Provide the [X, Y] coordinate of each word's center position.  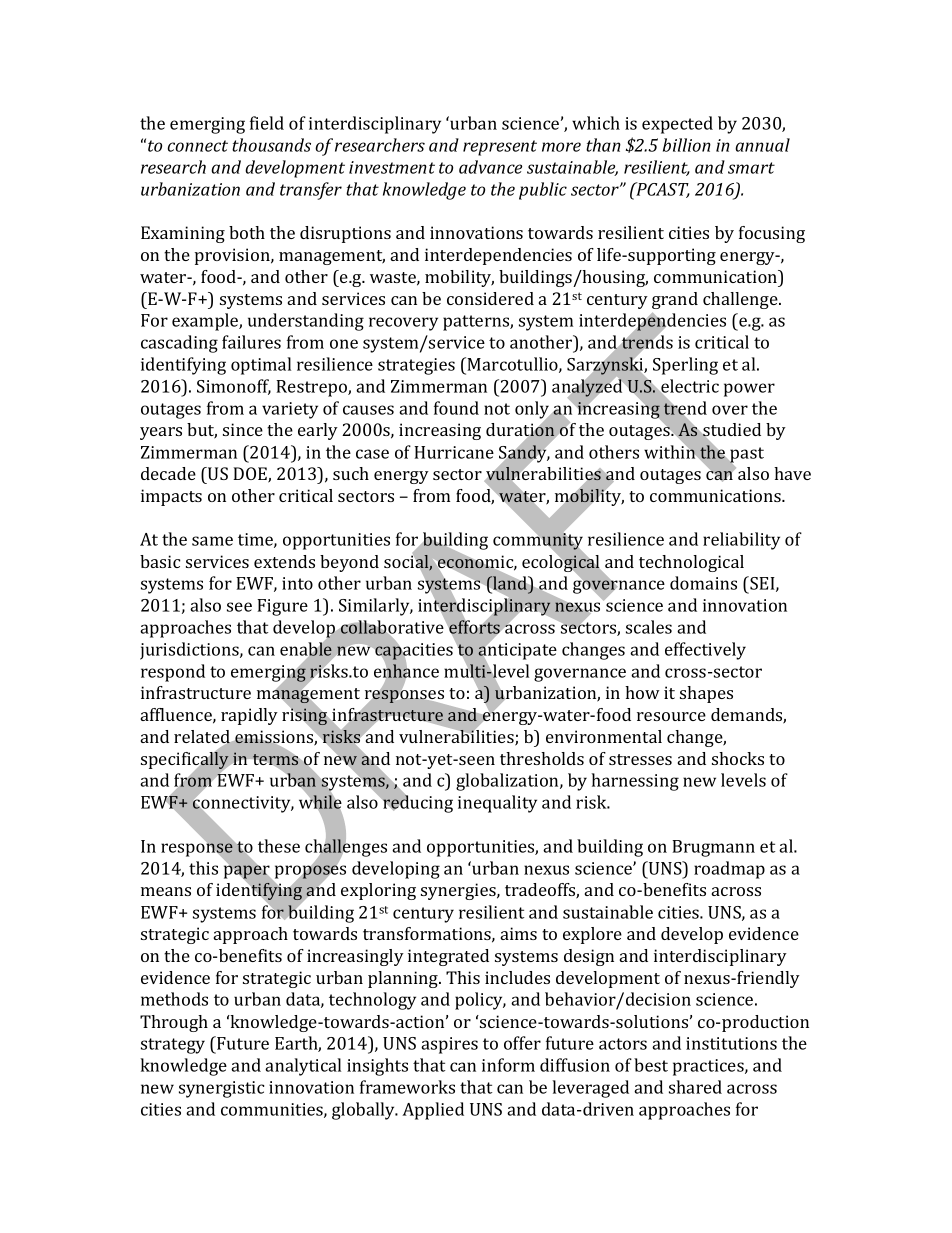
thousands [271, 145]
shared [695, 1087]
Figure [282, 607]
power [749, 390]
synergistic [221, 1089]
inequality [497, 804]
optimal [261, 366]
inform [508, 1065]
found [456, 408]
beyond [349, 563]
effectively [705, 651]
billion [687, 145]
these [279, 846]
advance [490, 167]
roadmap [729, 870]
